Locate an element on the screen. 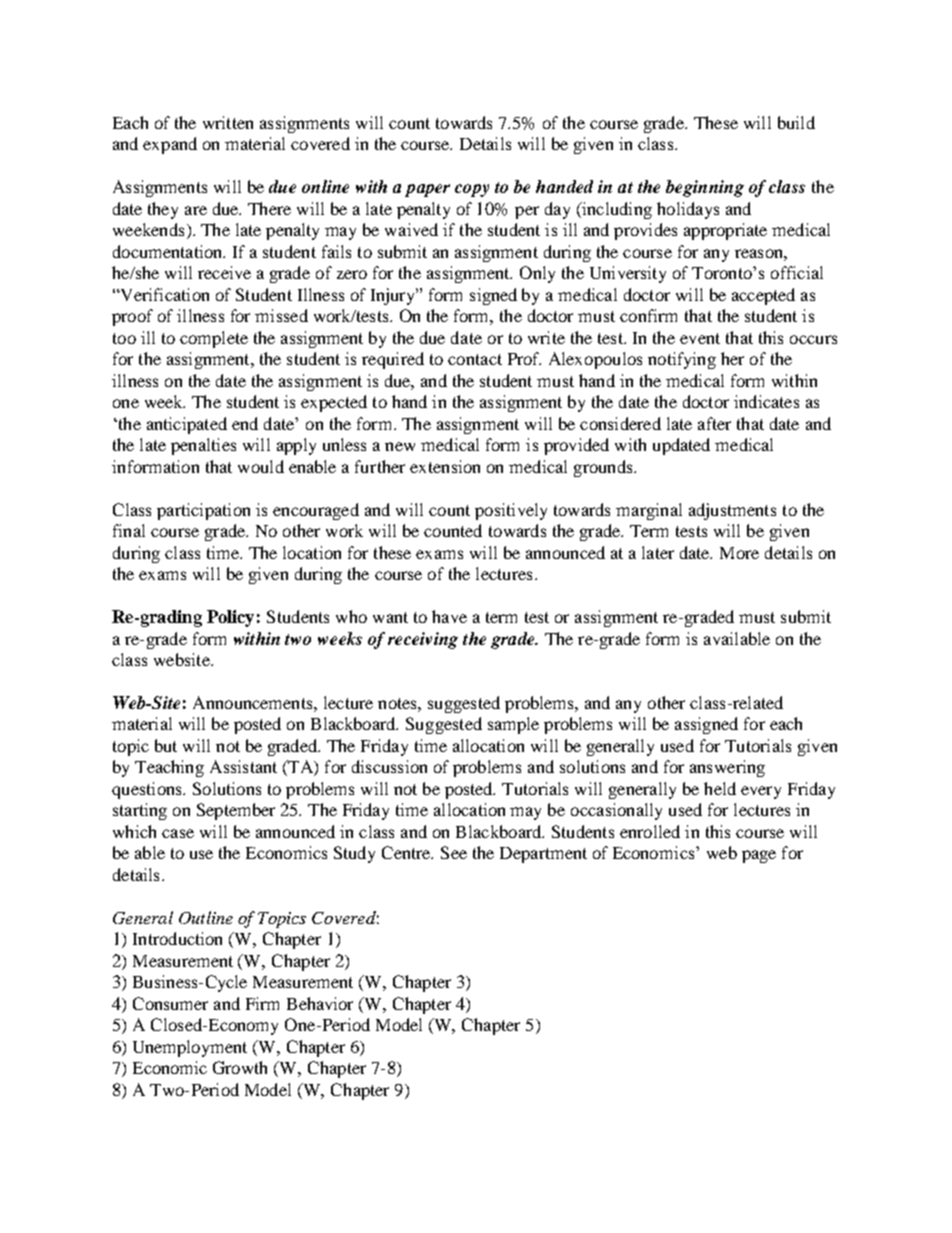 The width and height of the screenshot is (952, 1233). extension is located at coordinates (445, 466).
